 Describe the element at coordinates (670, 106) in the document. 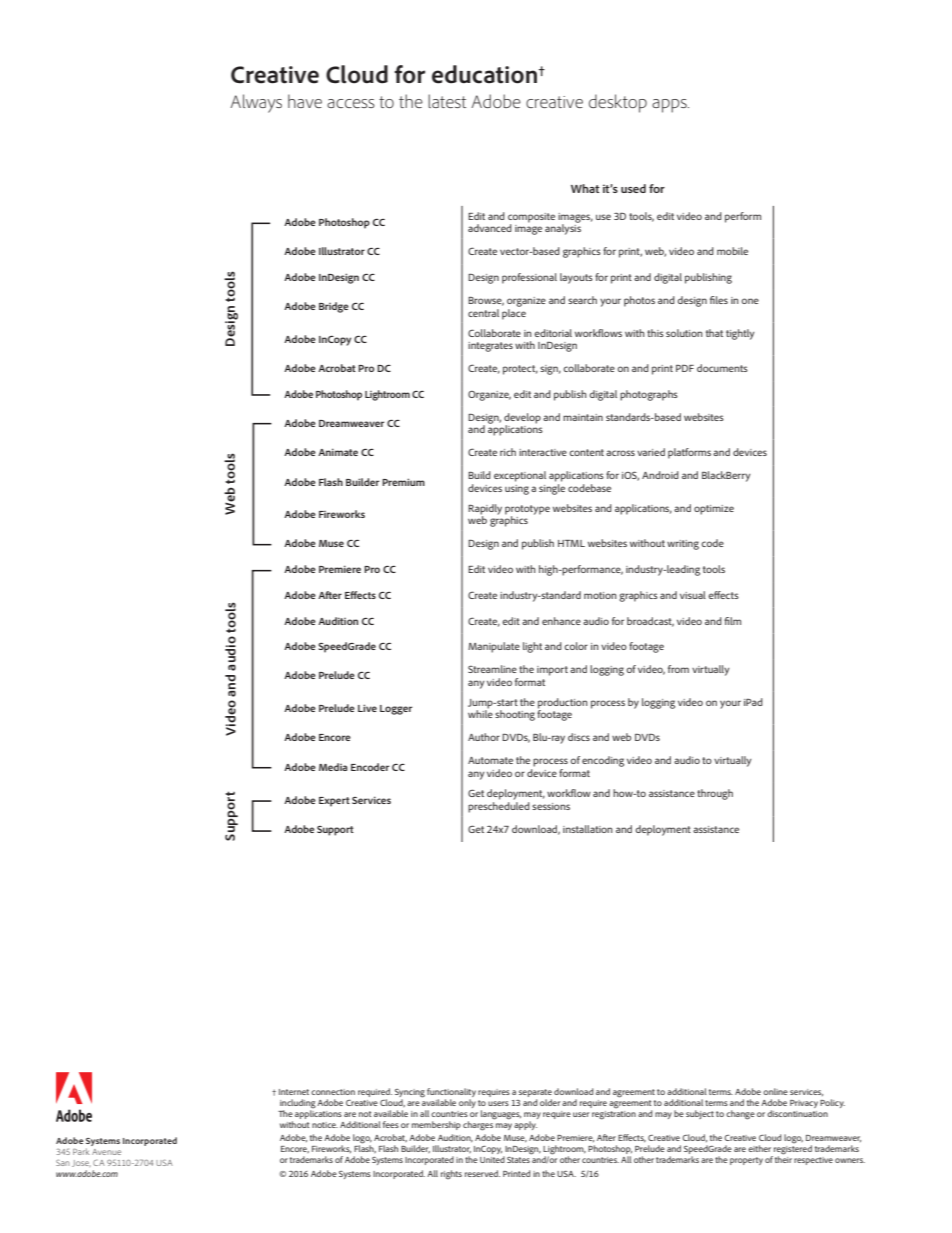

I see `apps` at that location.
